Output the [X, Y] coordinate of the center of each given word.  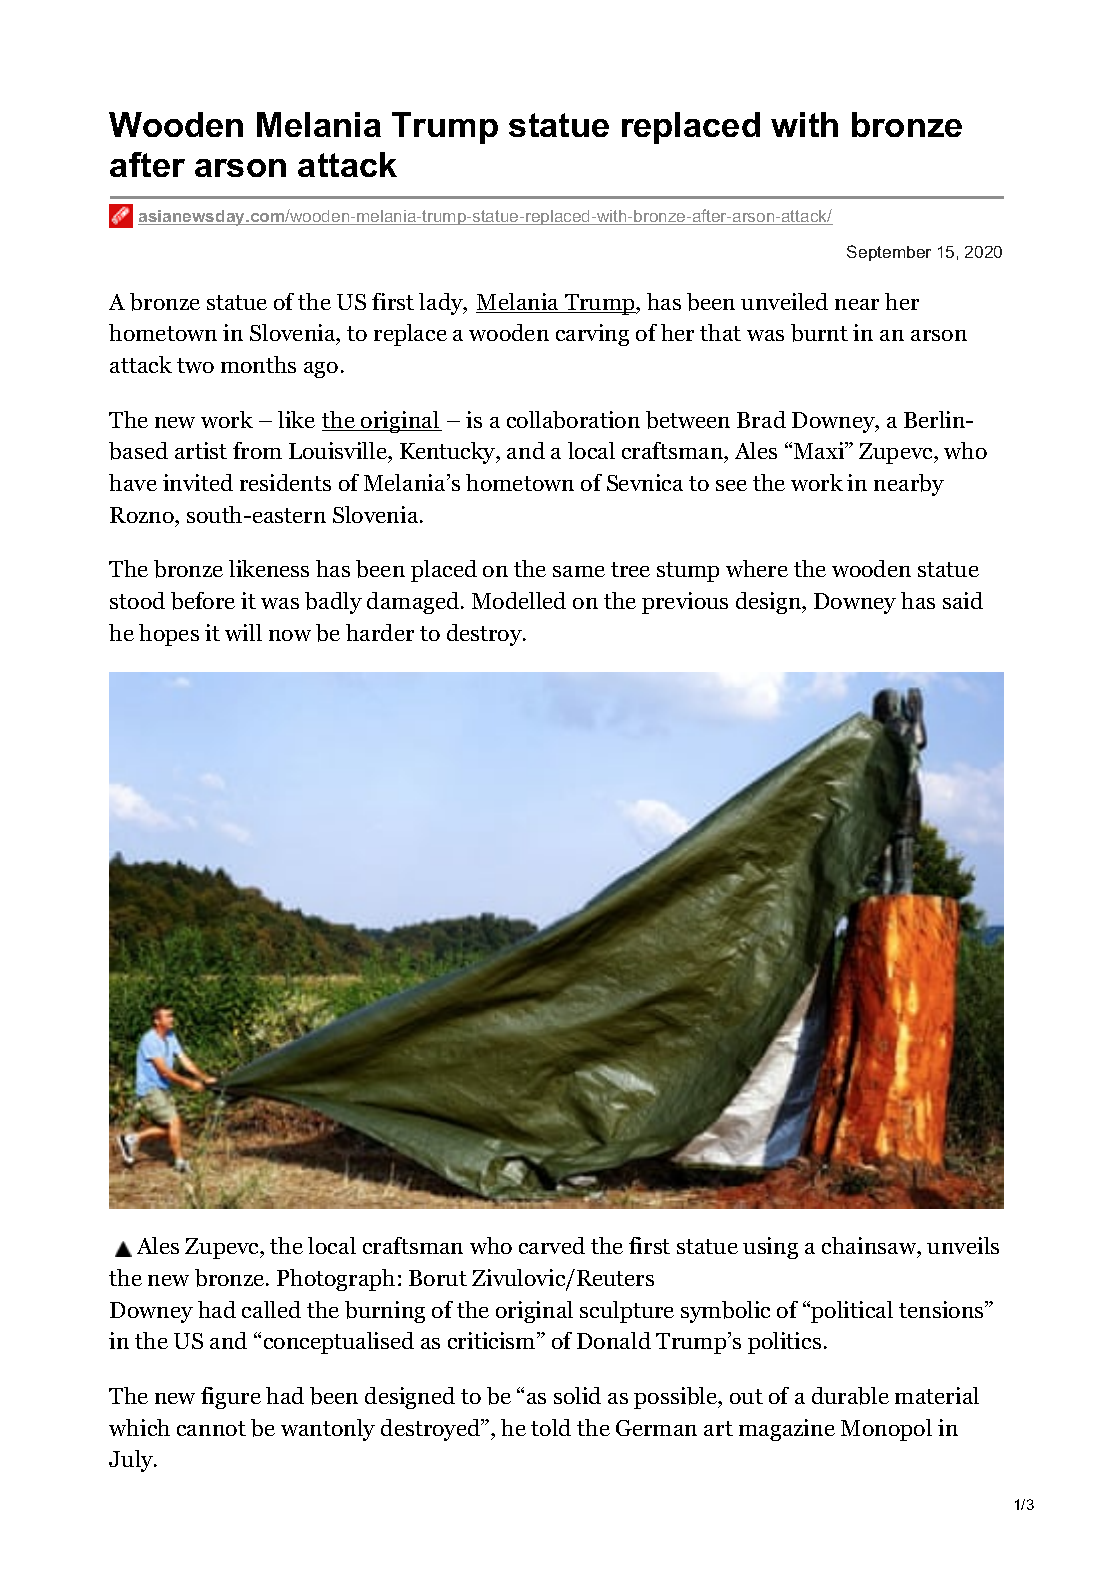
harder [380, 632]
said [963, 600]
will [243, 632]
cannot [211, 1428]
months [258, 364]
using [770, 1248]
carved [552, 1245]
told [551, 1427]
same [579, 571]
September [889, 253]
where [757, 568]
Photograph [336, 1280]
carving [592, 335]
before [203, 601]
